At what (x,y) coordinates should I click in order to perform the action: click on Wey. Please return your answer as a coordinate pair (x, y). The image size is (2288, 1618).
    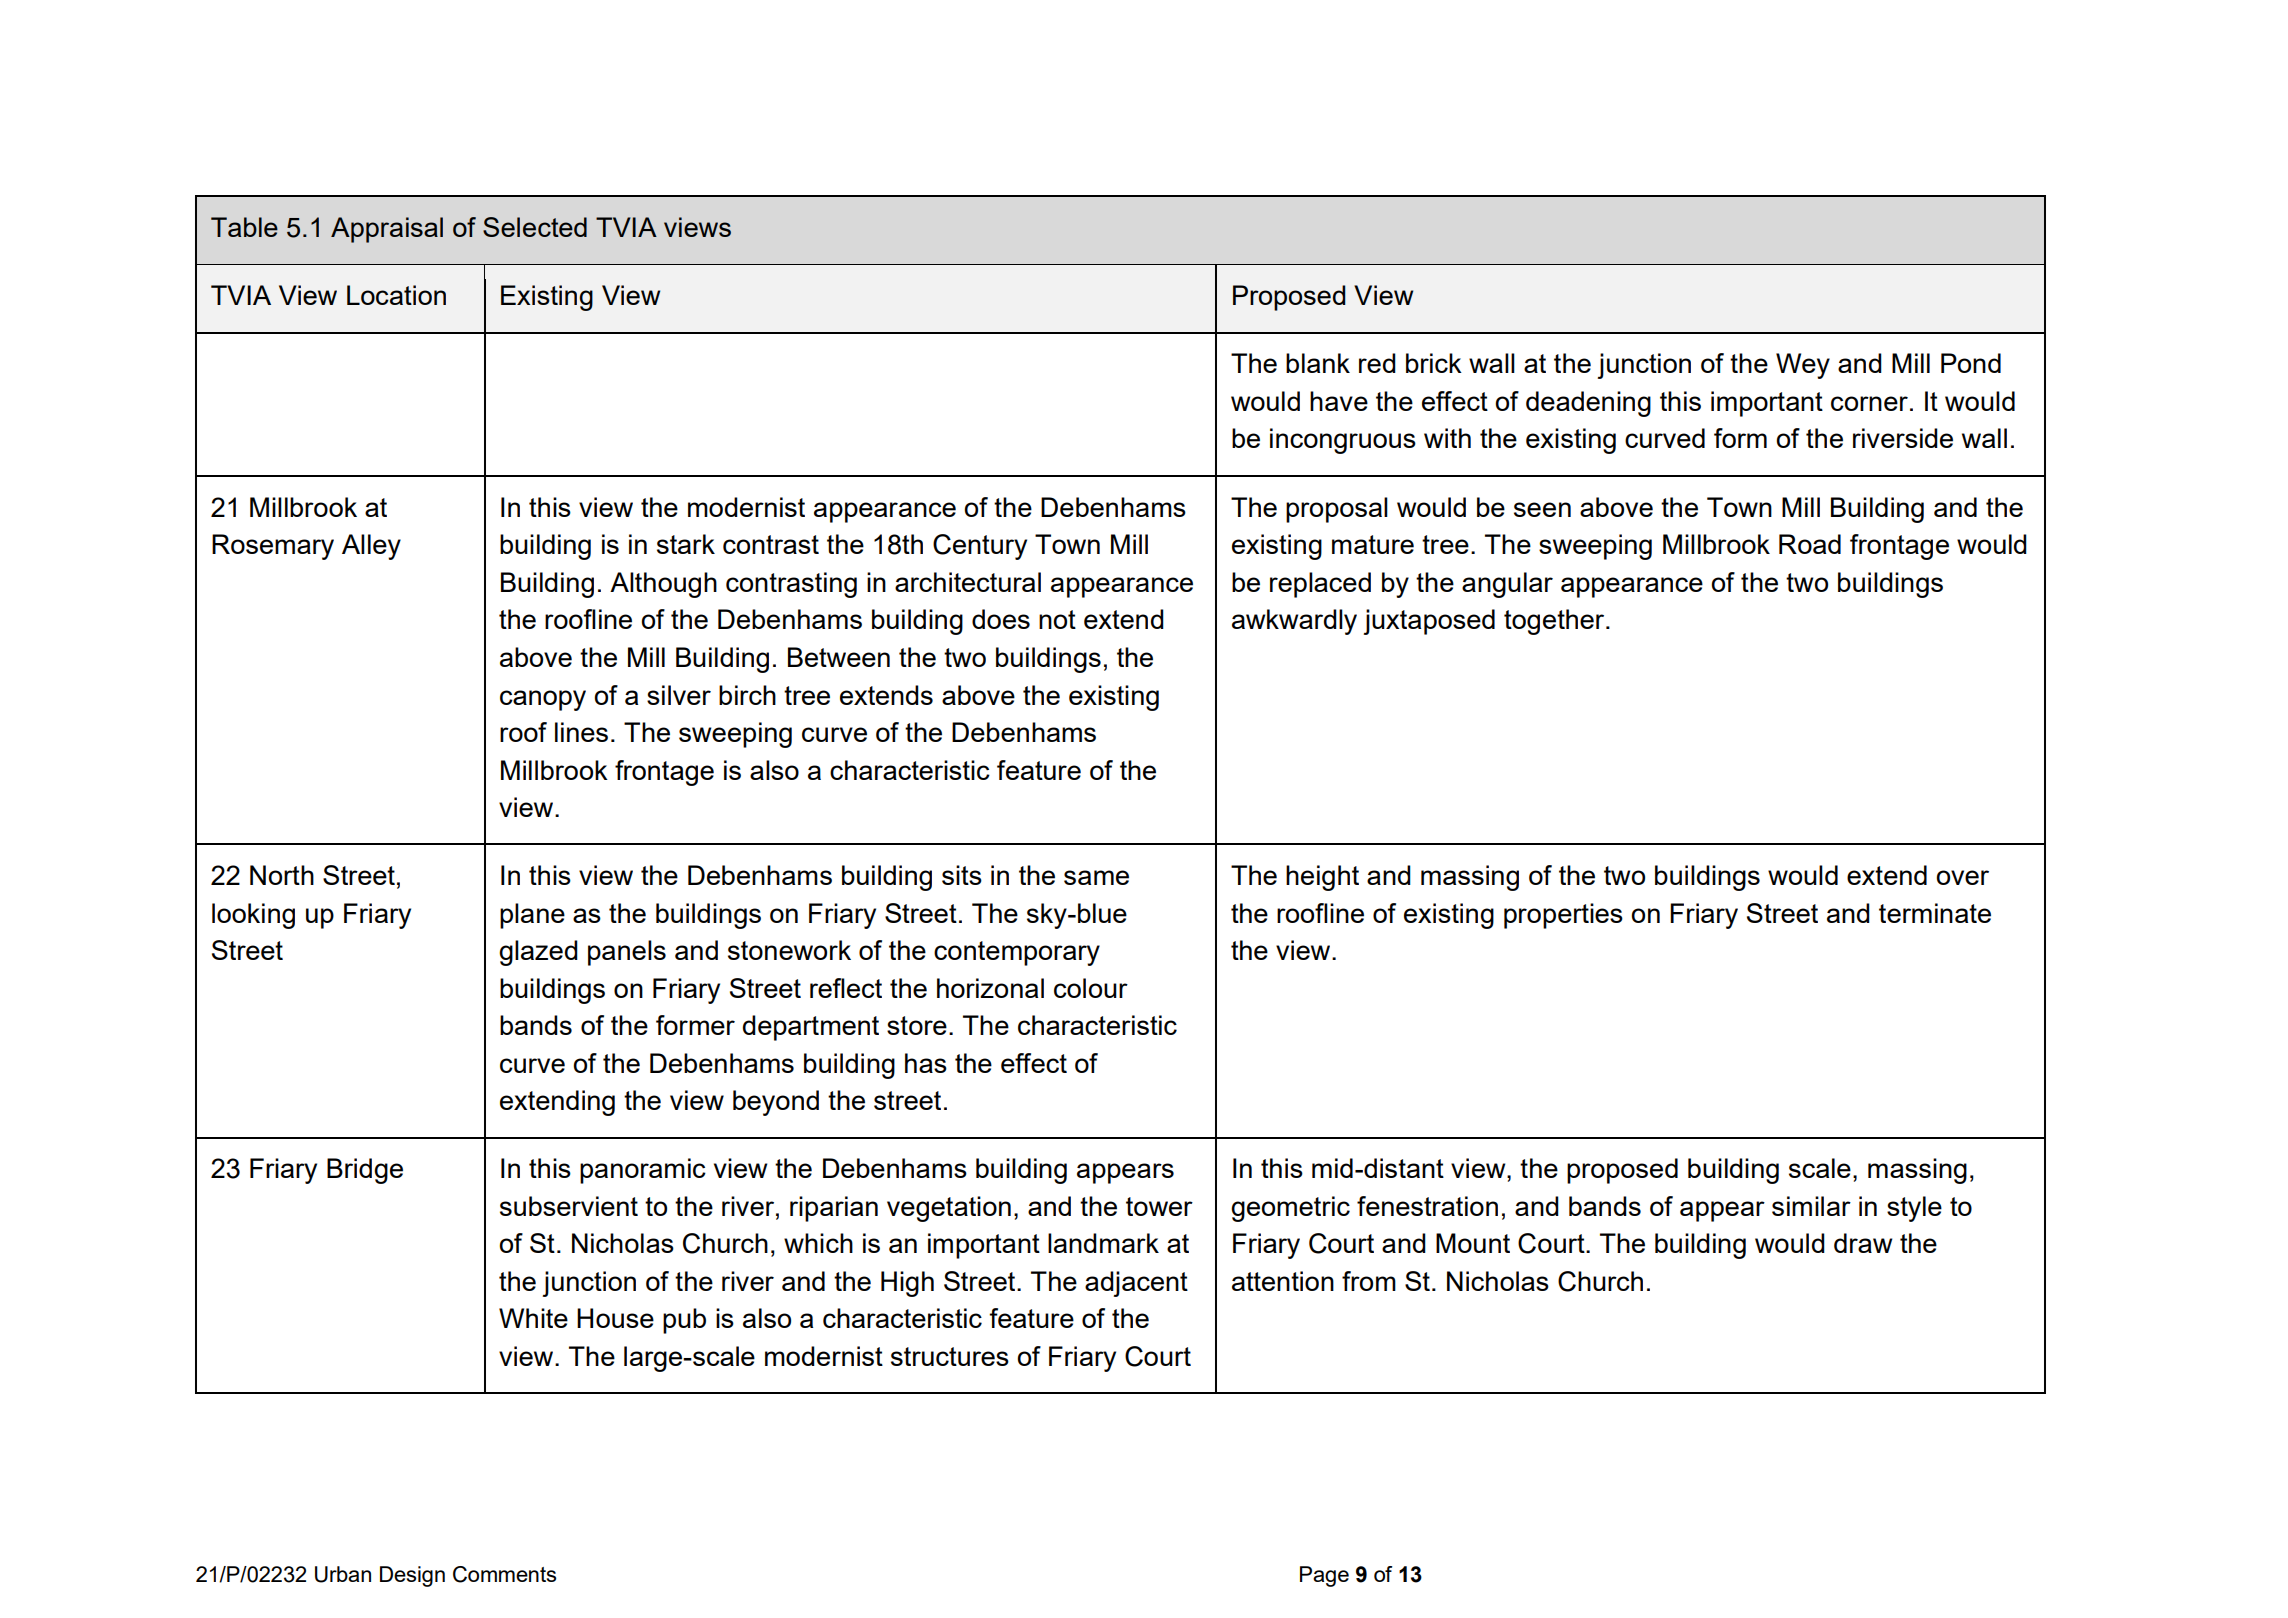
    Looking at the image, I should click on (1803, 366).
